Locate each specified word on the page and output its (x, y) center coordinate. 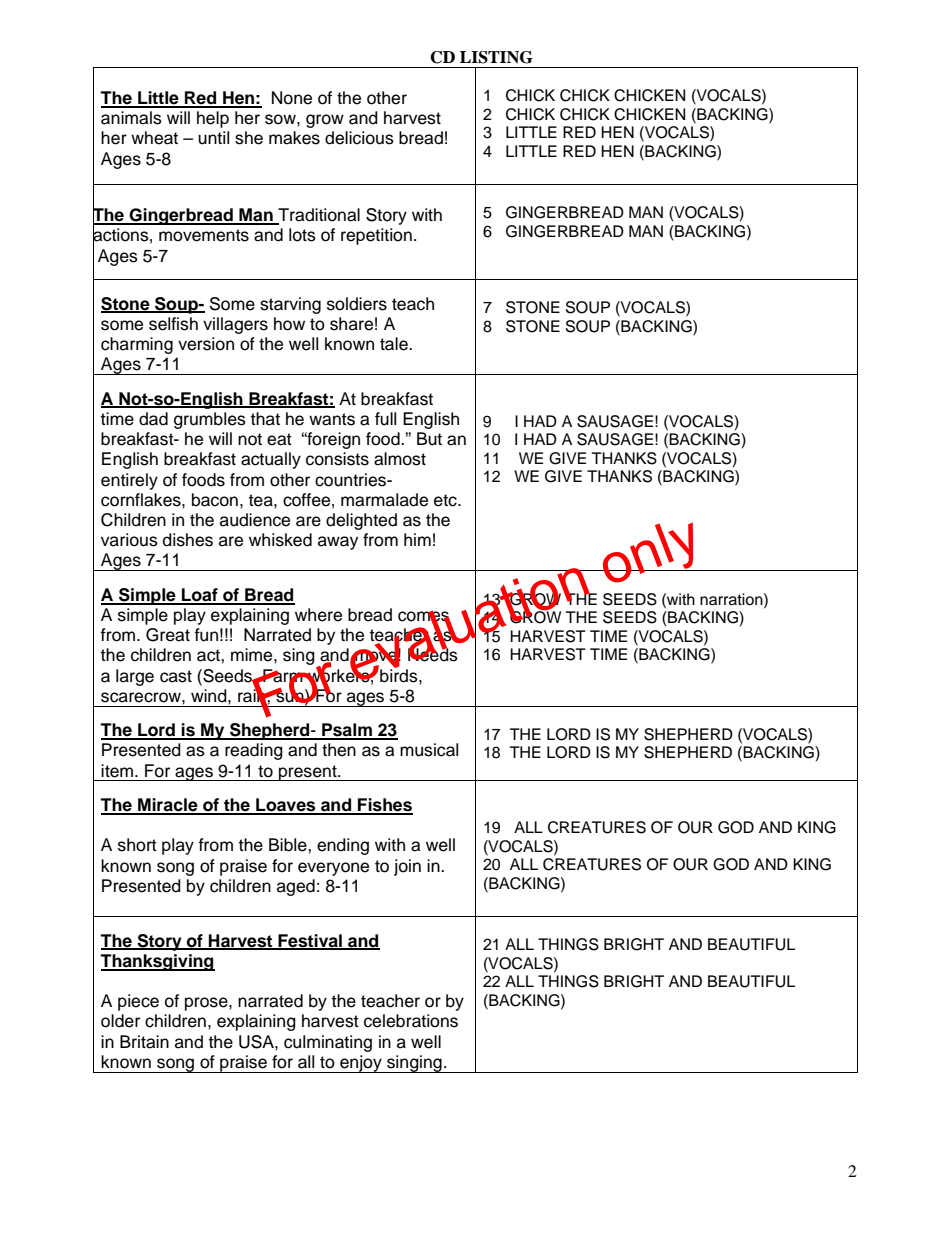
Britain (144, 1042)
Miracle (168, 806)
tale (395, 344)
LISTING (496, 57)
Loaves (286, 806)
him (417, 539)
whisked (280, 540)
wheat (154, 138)
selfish (173, 324)
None (292, 98)
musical (429, 750)
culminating (328, 1043)
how (289, 324)
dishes (188, 540)
